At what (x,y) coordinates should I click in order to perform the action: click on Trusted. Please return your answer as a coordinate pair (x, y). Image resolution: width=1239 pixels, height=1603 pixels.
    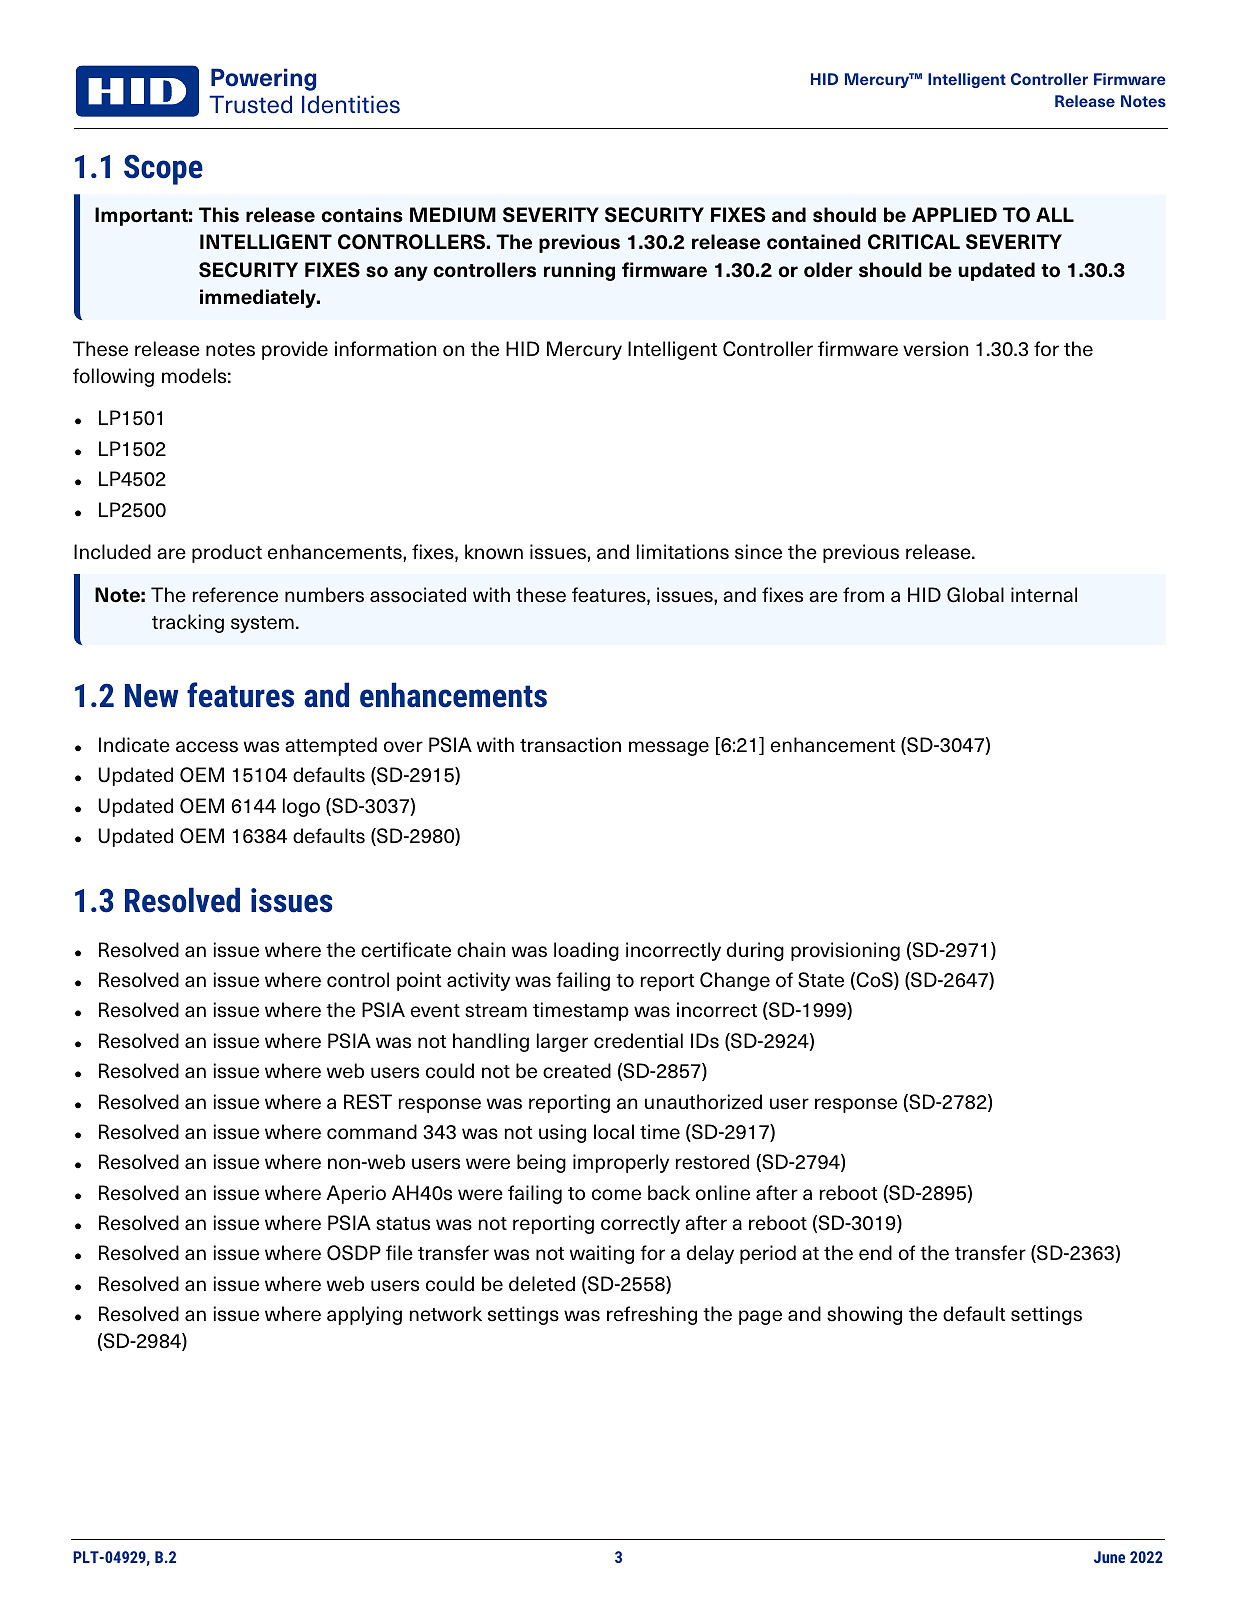
    Looking at the image, I should click on (250, 104).
